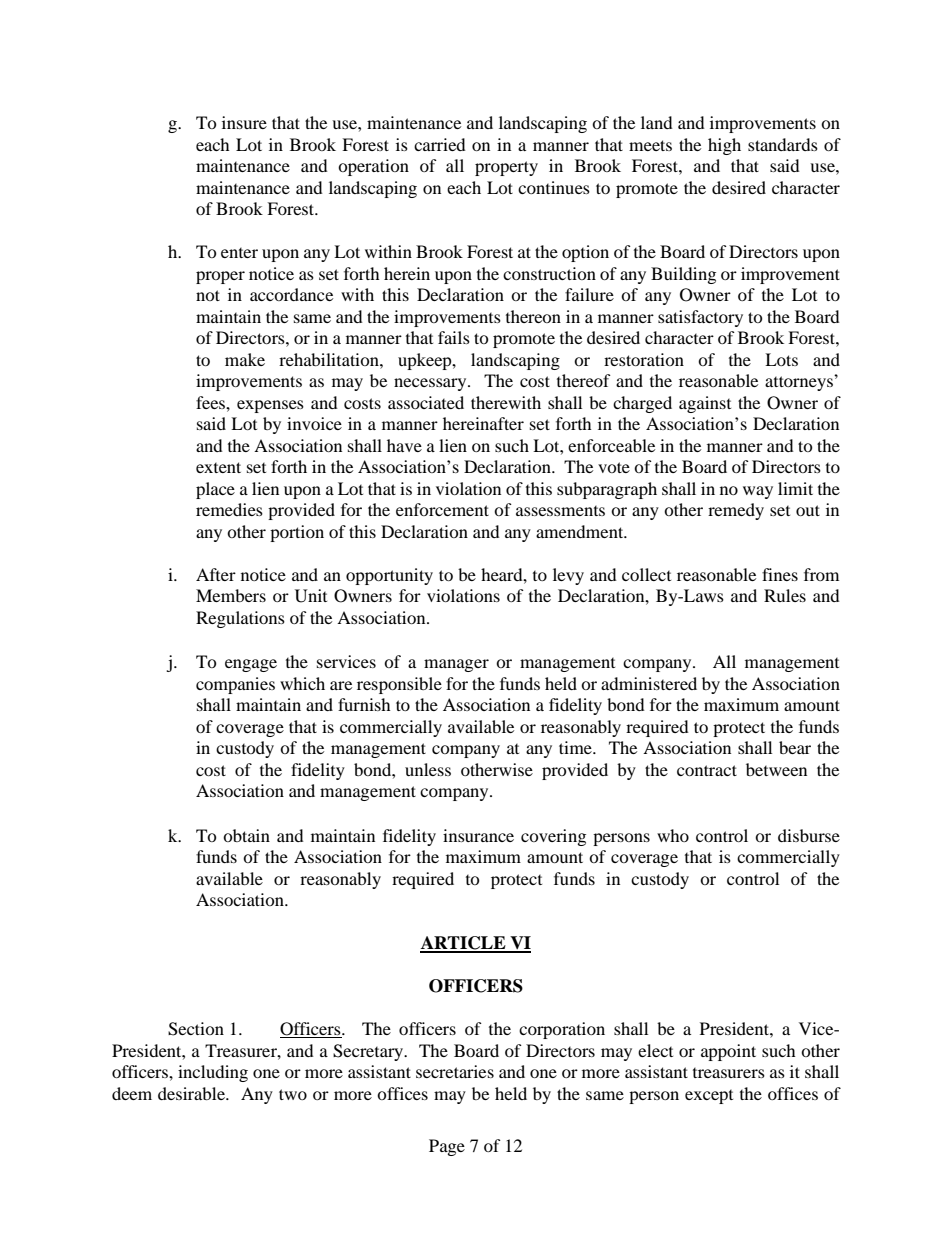  Describe the element at coordinates (673, 835) in the image. I see `who` at that location.
